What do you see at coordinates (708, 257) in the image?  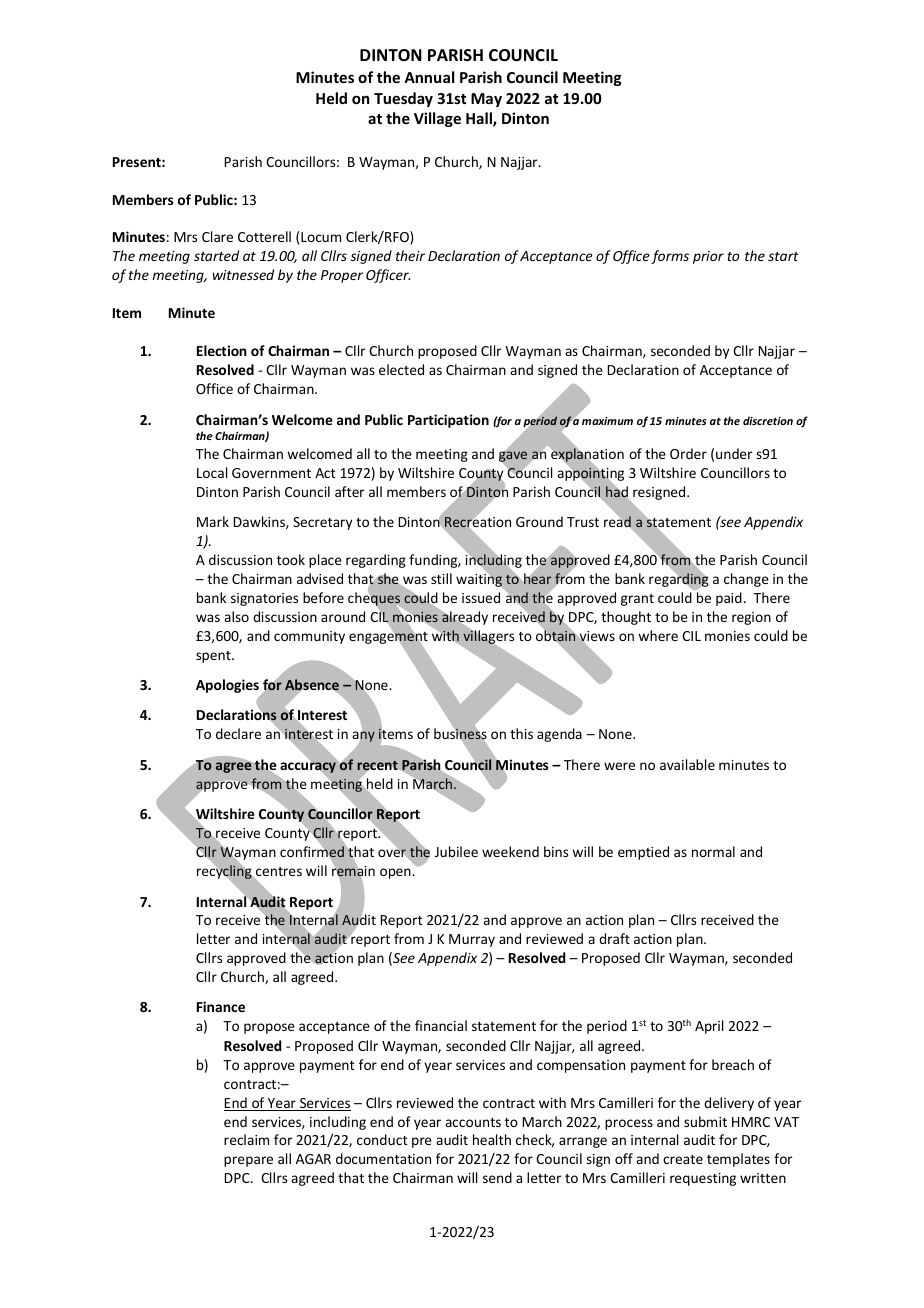 I see `prior` at bounding box center [708, 257].
